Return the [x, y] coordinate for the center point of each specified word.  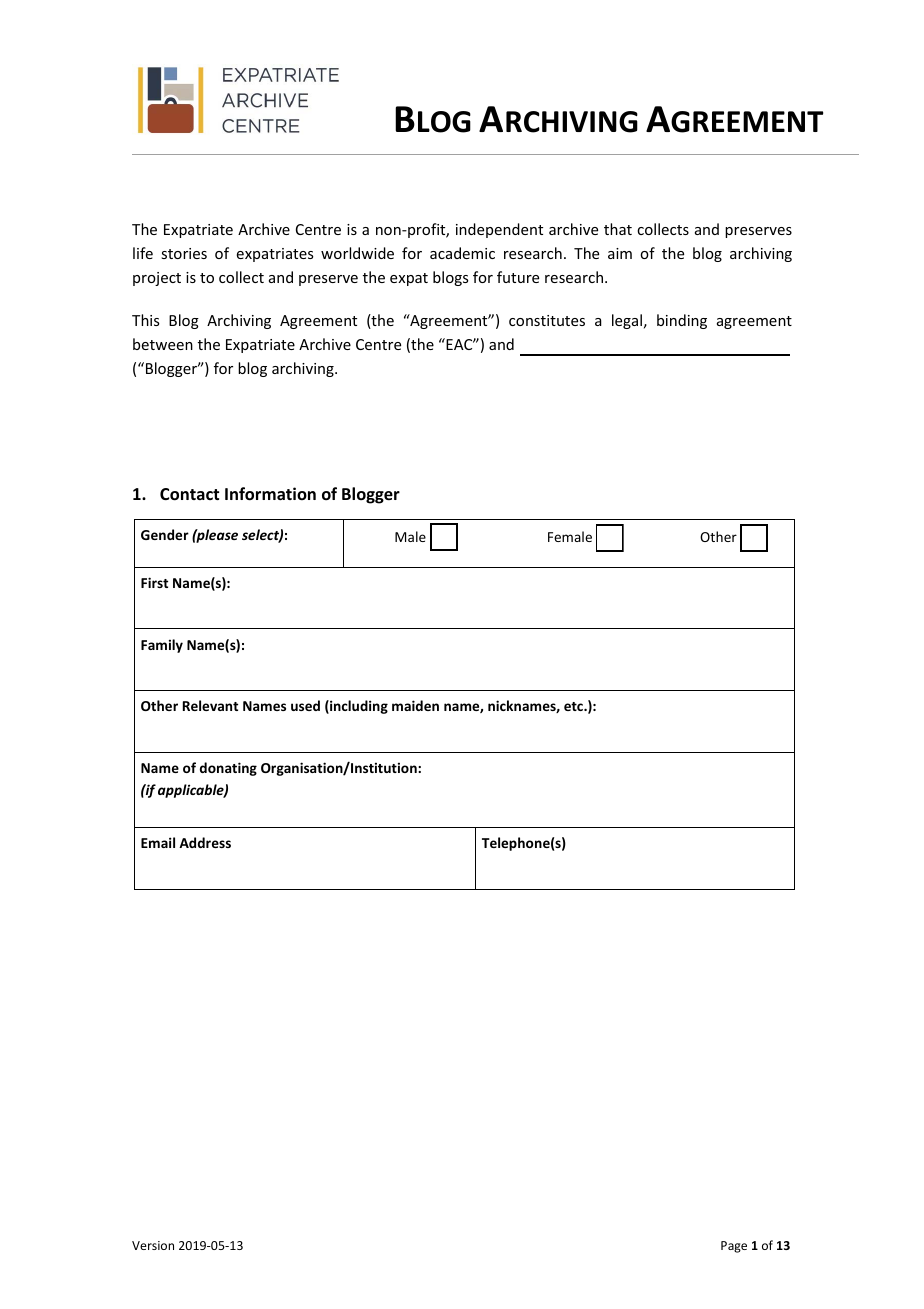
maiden [415, 705]
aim [620, 253]
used [305, 705]
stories [184, 253]
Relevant [210, 705]
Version [153, 1245]
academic [462, 253]
